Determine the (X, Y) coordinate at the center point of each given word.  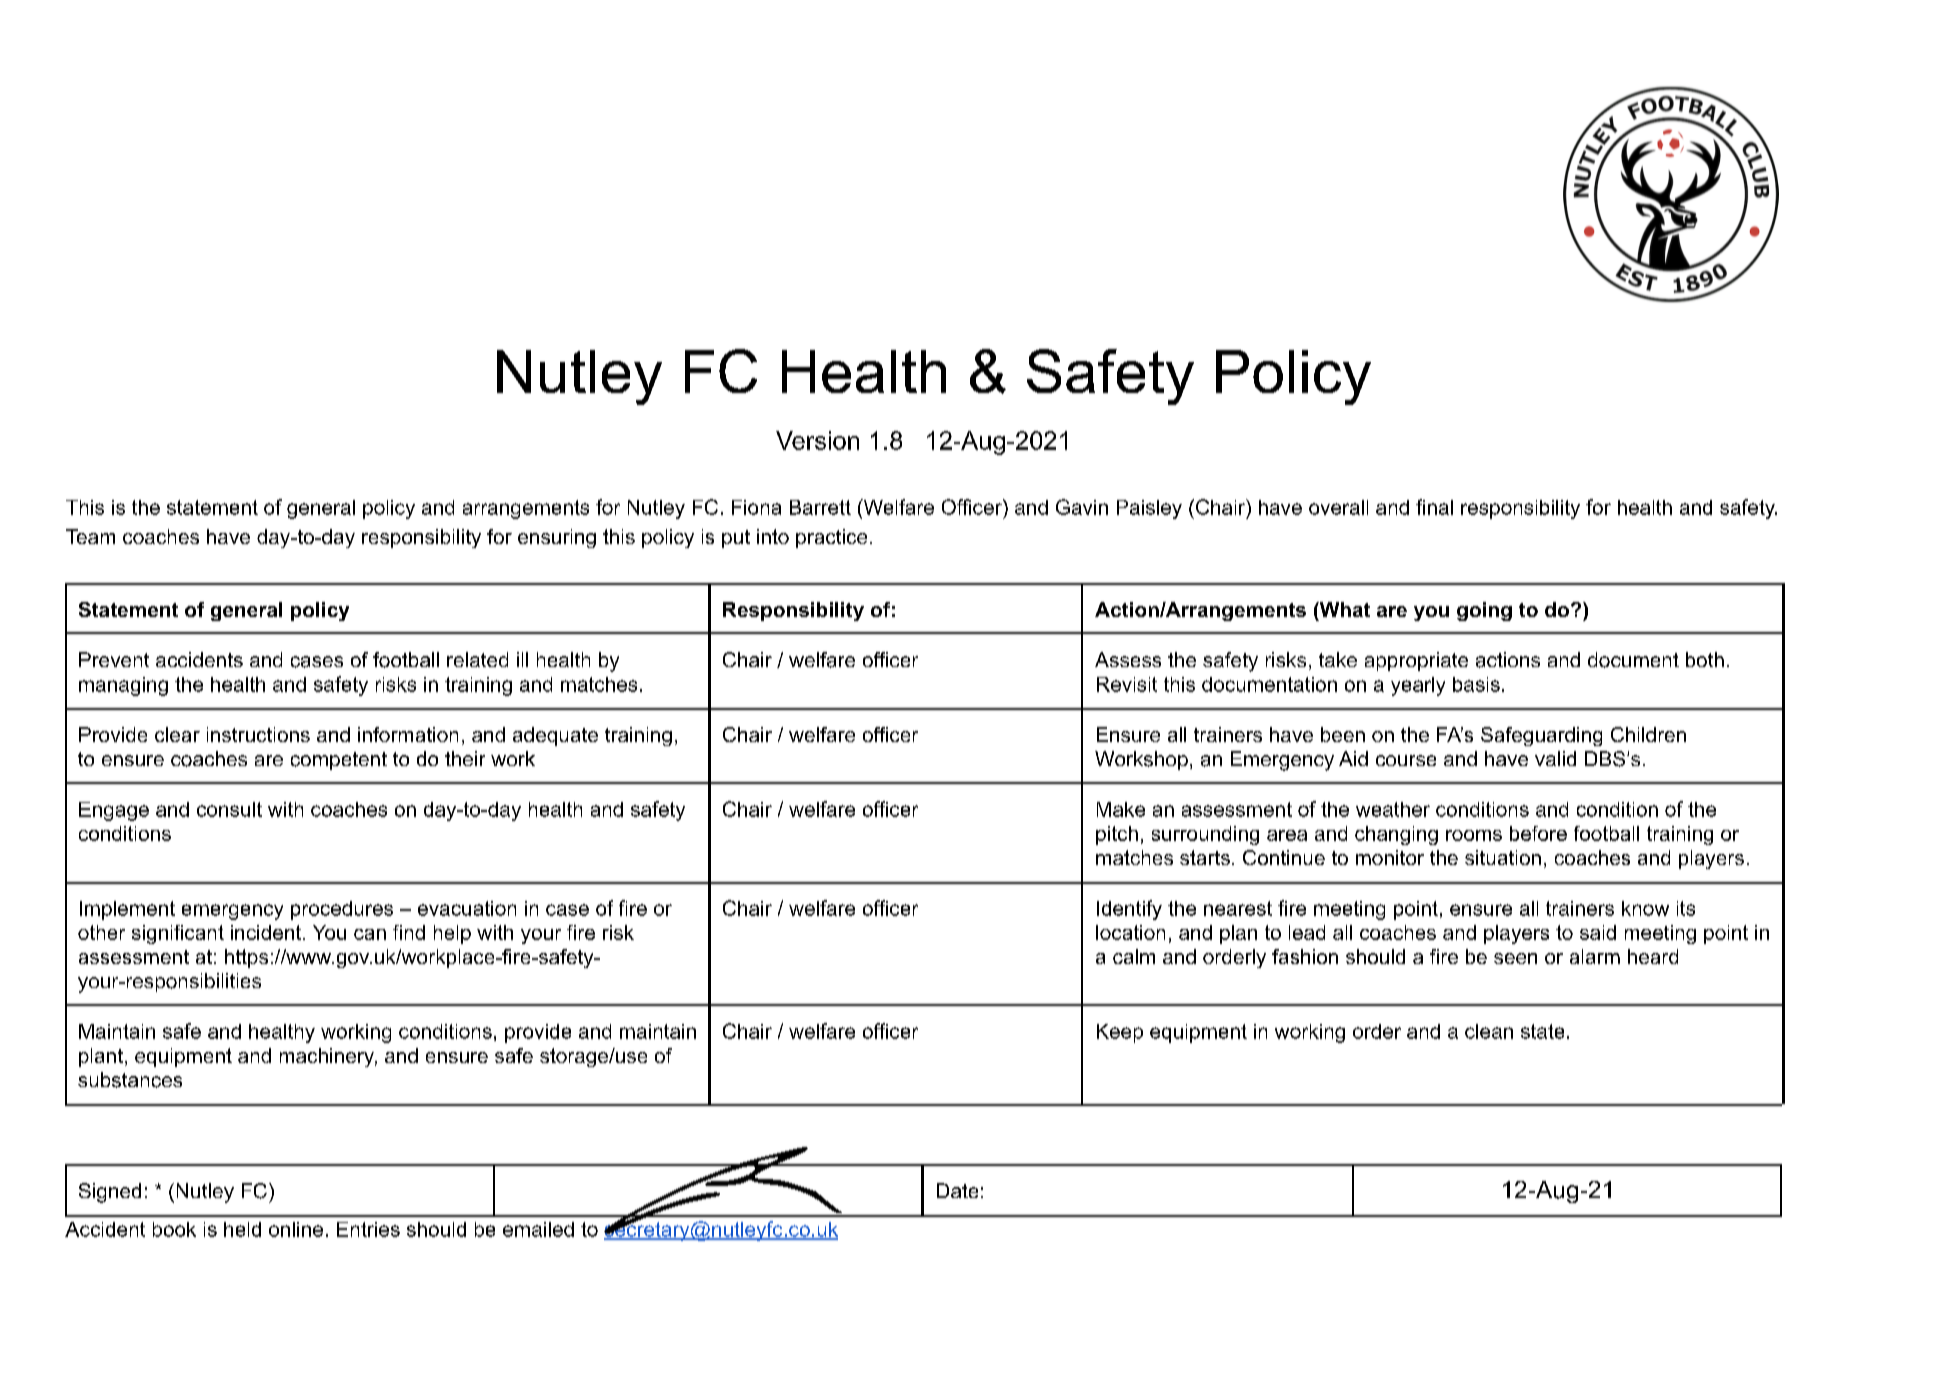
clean (1489, 1031)
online (296, 1229)
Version (817, 440)
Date (957, 1190)
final (1434, 507)
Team (90, 536)
